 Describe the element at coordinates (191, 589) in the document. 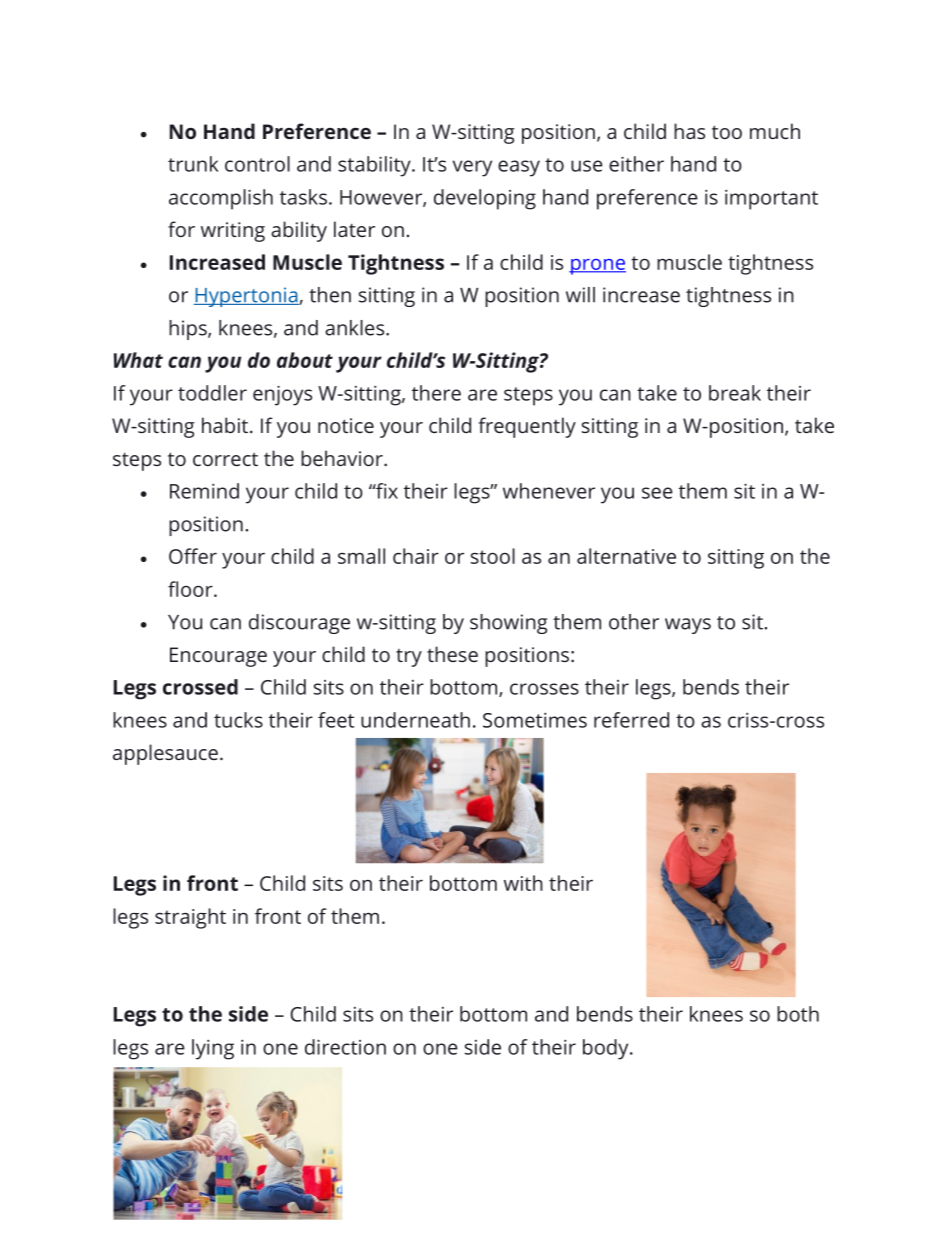

I see `floor` at that location.
